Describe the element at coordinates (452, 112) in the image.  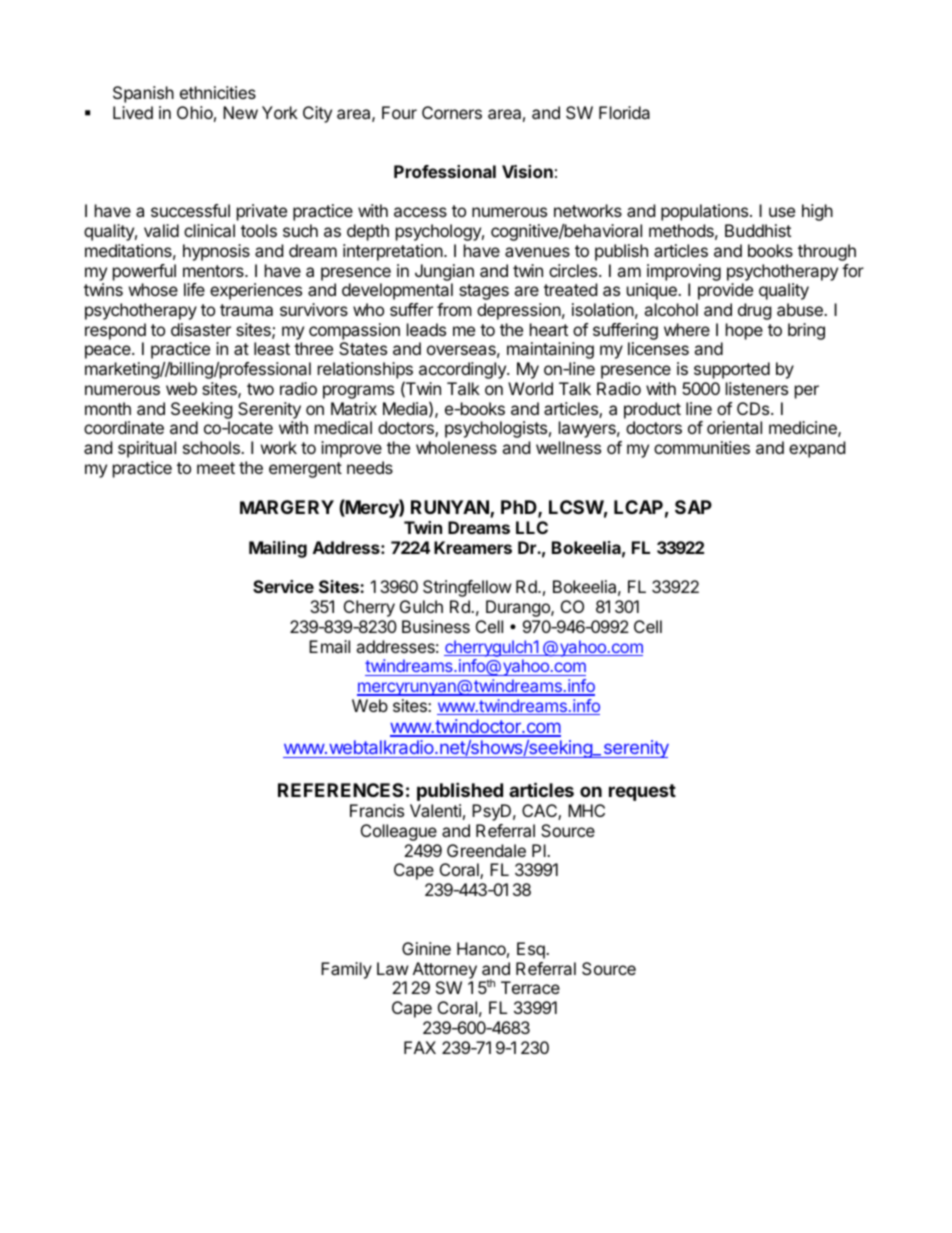
I see `Corners` at that location.
